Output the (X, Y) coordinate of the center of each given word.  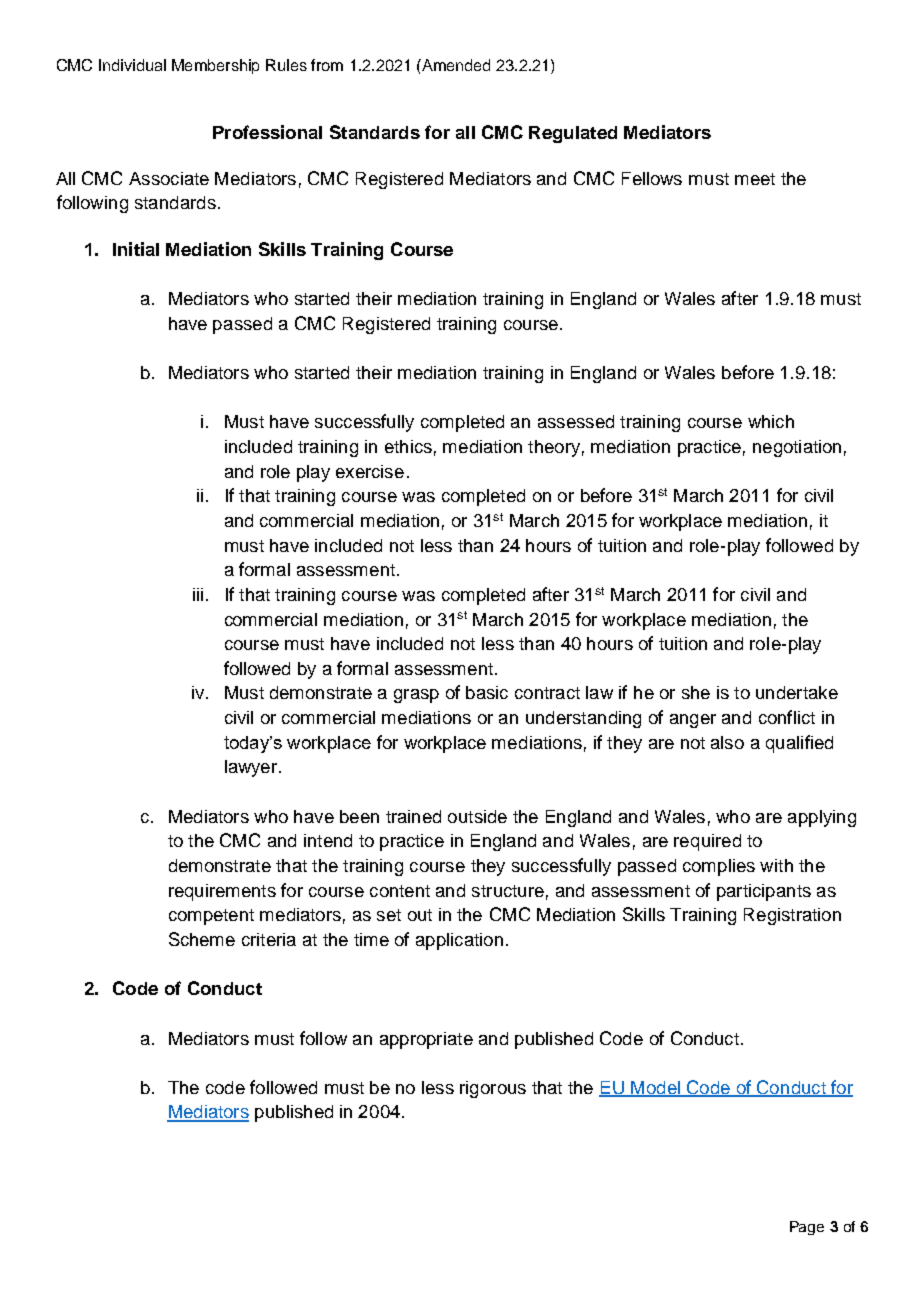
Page (807, 1228)
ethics (408, 446)
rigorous (493, 1089)
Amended (455, 65)
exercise (370, 471)
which (771, 421)
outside (477, 816)
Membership (215, 66)
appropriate (426, 1040)
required (707, 842)
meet (755, 179)
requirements (222, 892)
